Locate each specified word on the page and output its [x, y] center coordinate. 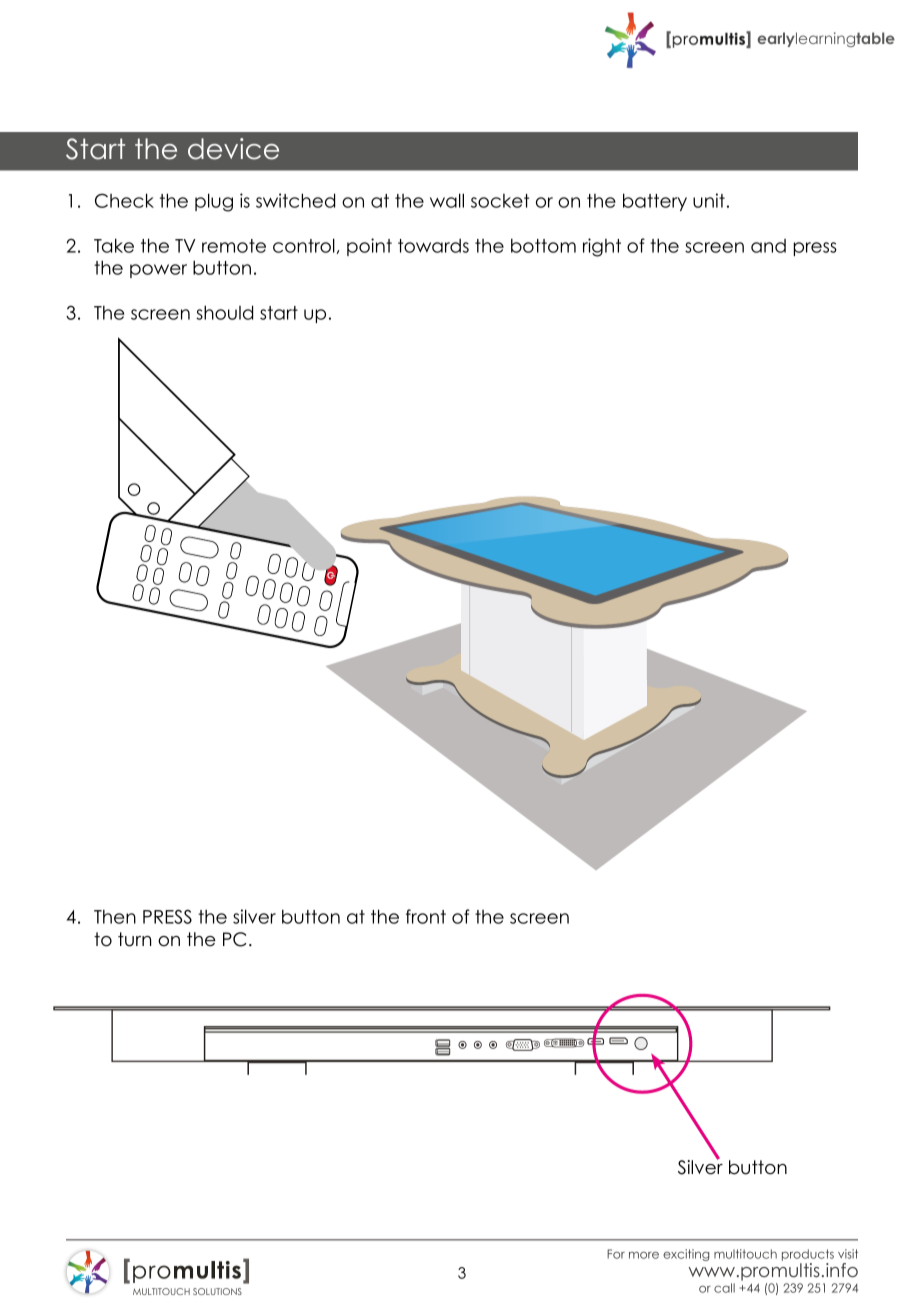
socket [500, 201]
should [224, 312]
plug [214, 202]
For [616, 1254]
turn [134, 939]
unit [709, 200]
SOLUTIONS [217, 1291]
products [808, 1256]
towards [433, 246]
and [768, 246]
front [426, 916]
